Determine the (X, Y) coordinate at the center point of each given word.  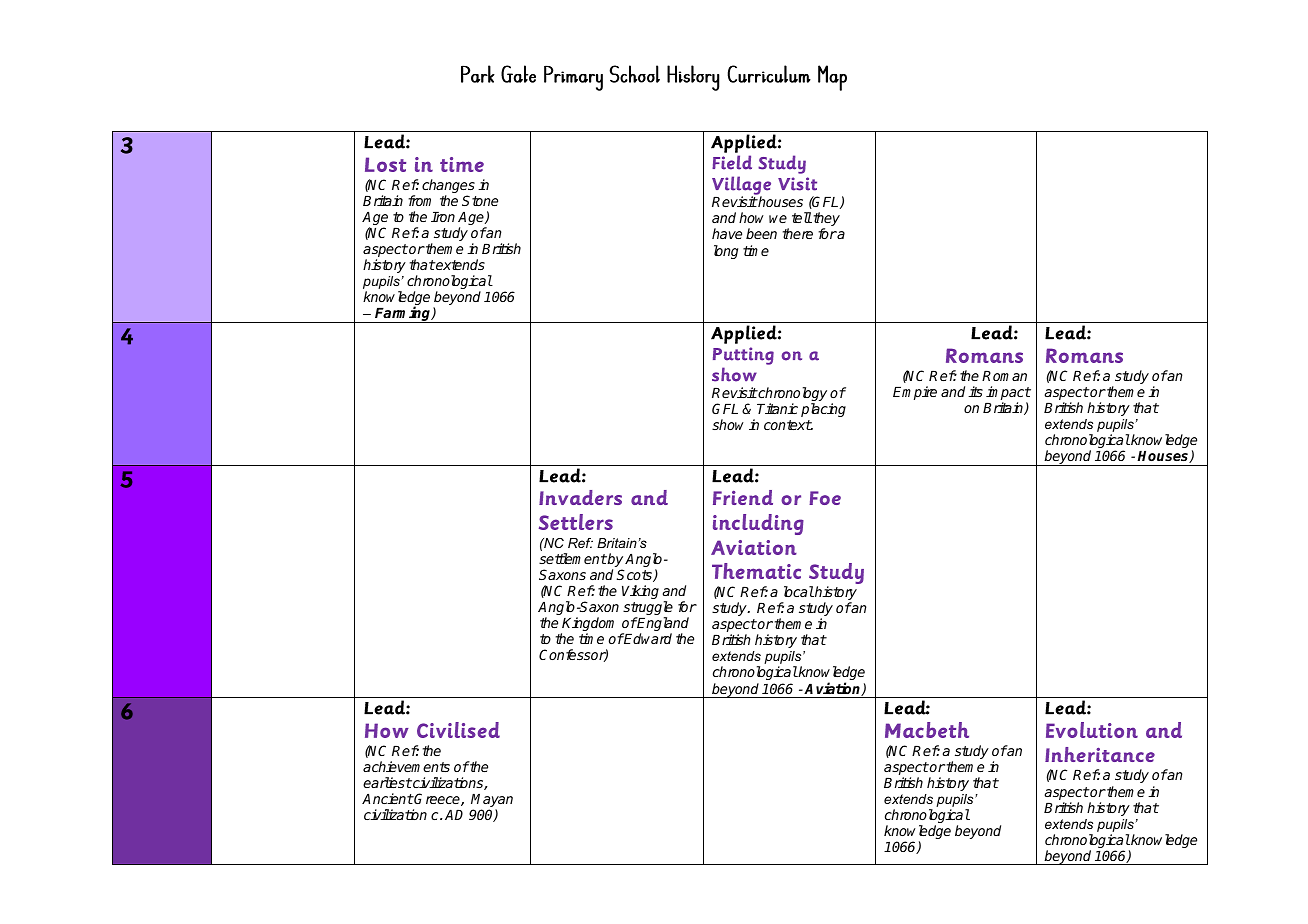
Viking (640, 592)
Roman (1004, 376)
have (727, 233)
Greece (437, 799)
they (825, 220)
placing (823, 410)
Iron (443, 217)
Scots (636, 575)
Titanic (777, 408)
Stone (480, 200)
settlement (573, 558)
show (728, 424)
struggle (648, 609)
